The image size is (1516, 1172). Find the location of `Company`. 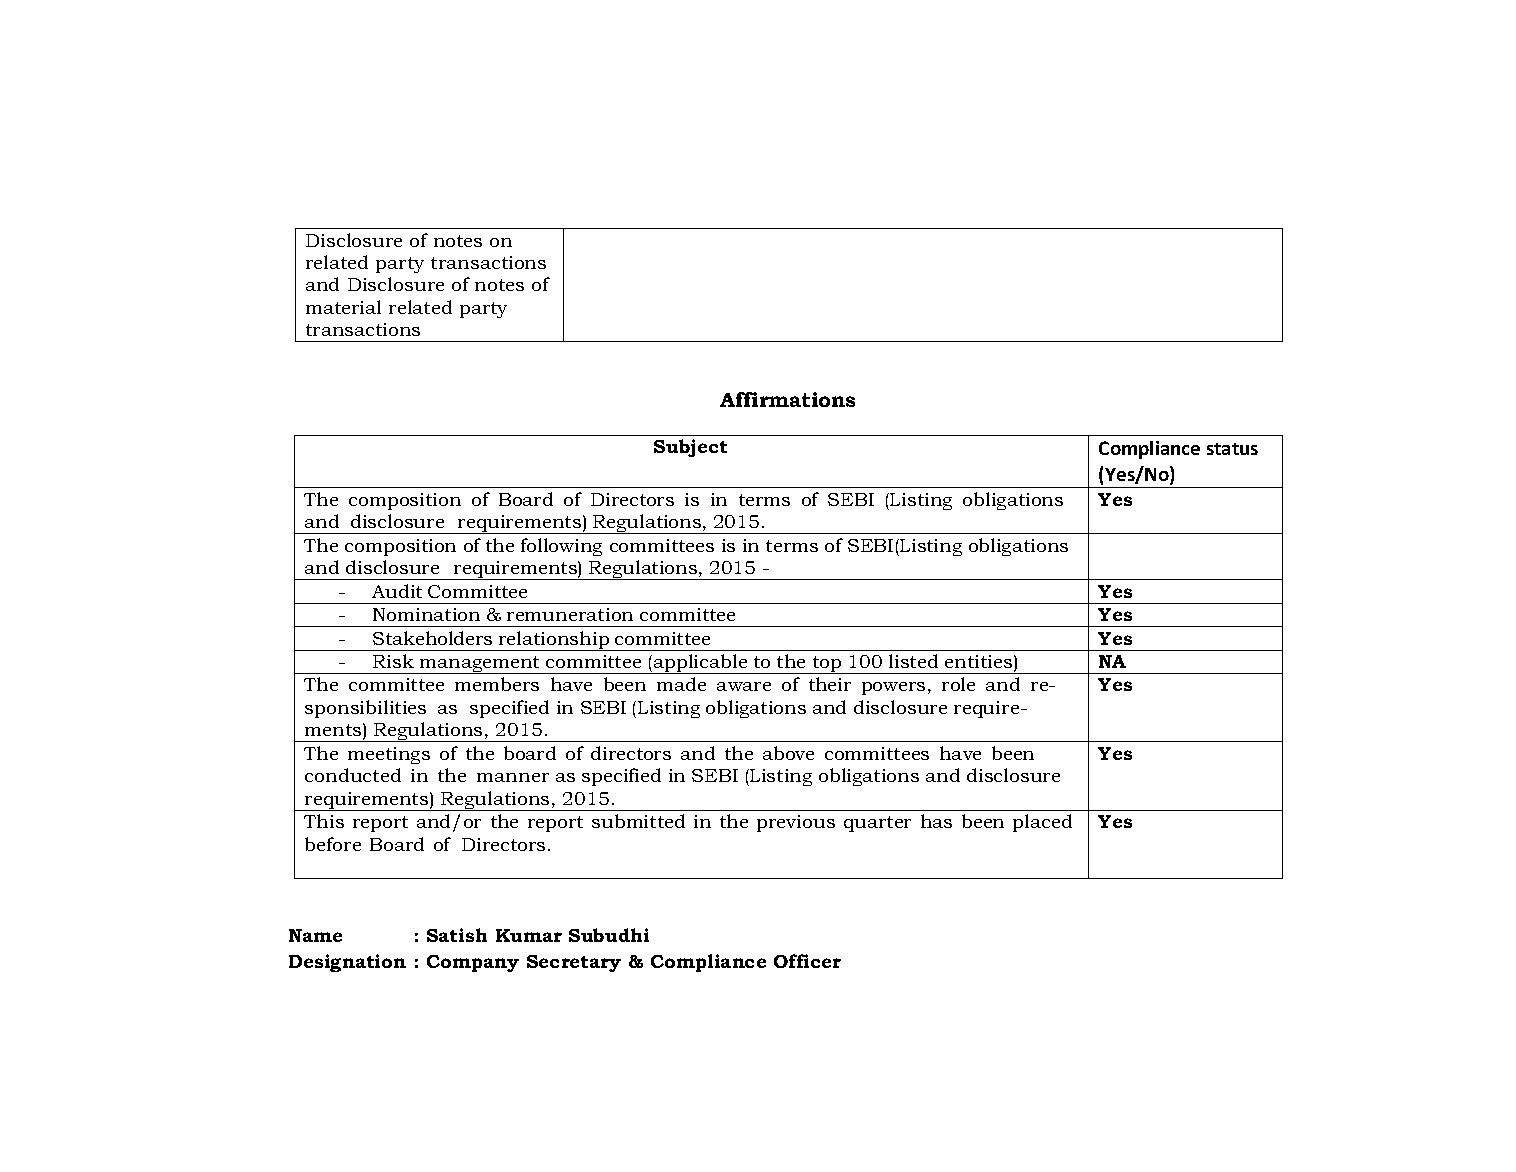

Company is located at coordinates (473, 963).
